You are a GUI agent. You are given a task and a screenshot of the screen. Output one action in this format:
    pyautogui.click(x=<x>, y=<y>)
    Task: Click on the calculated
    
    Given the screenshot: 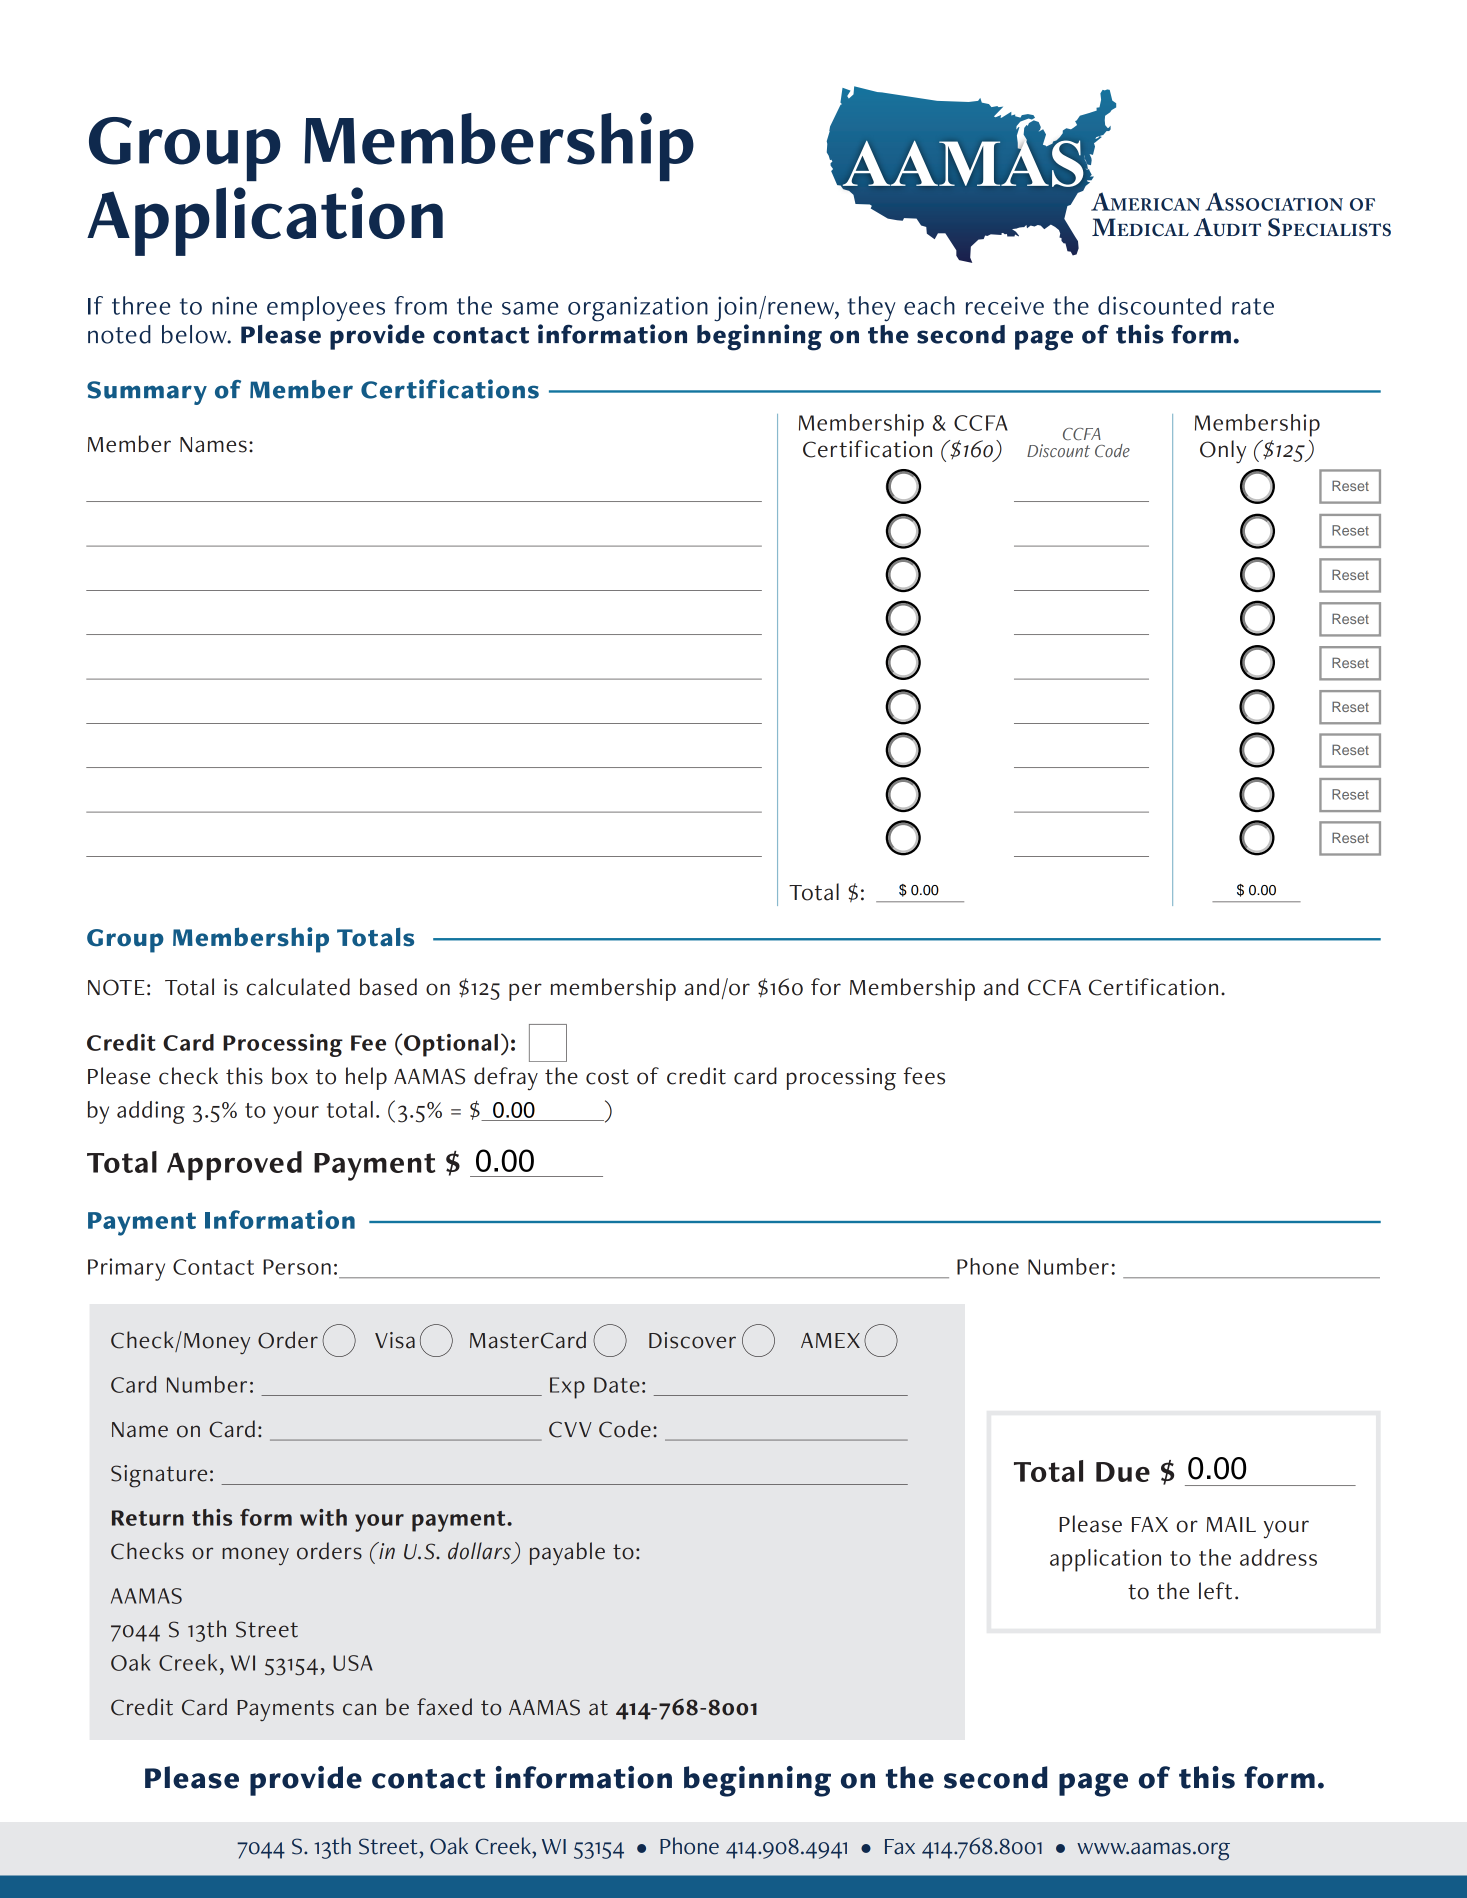 What is the action you would take?
    pyautogui.click(x=298, y=987)
